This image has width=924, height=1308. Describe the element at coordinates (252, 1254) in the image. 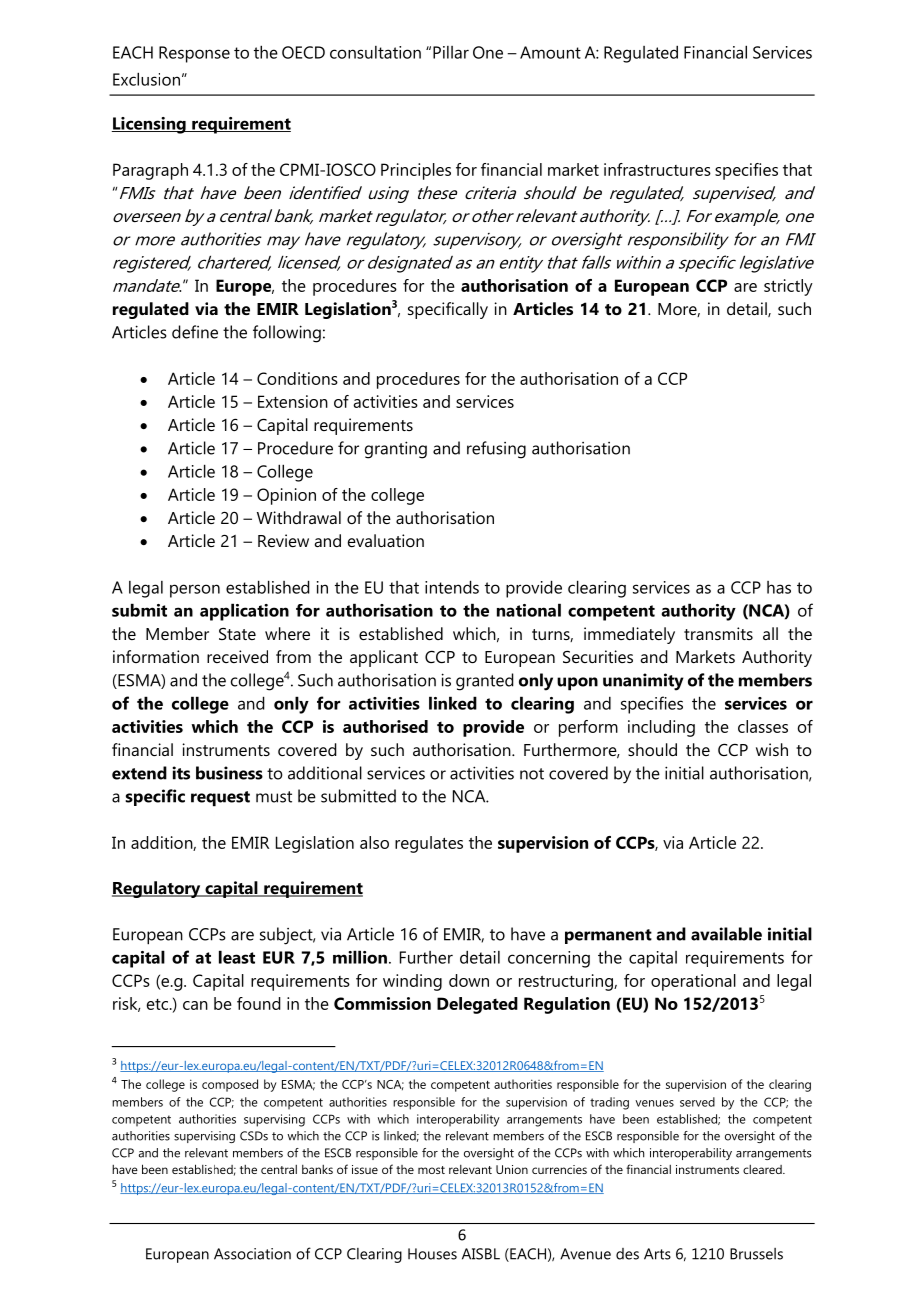

I see `Association` at that location.
